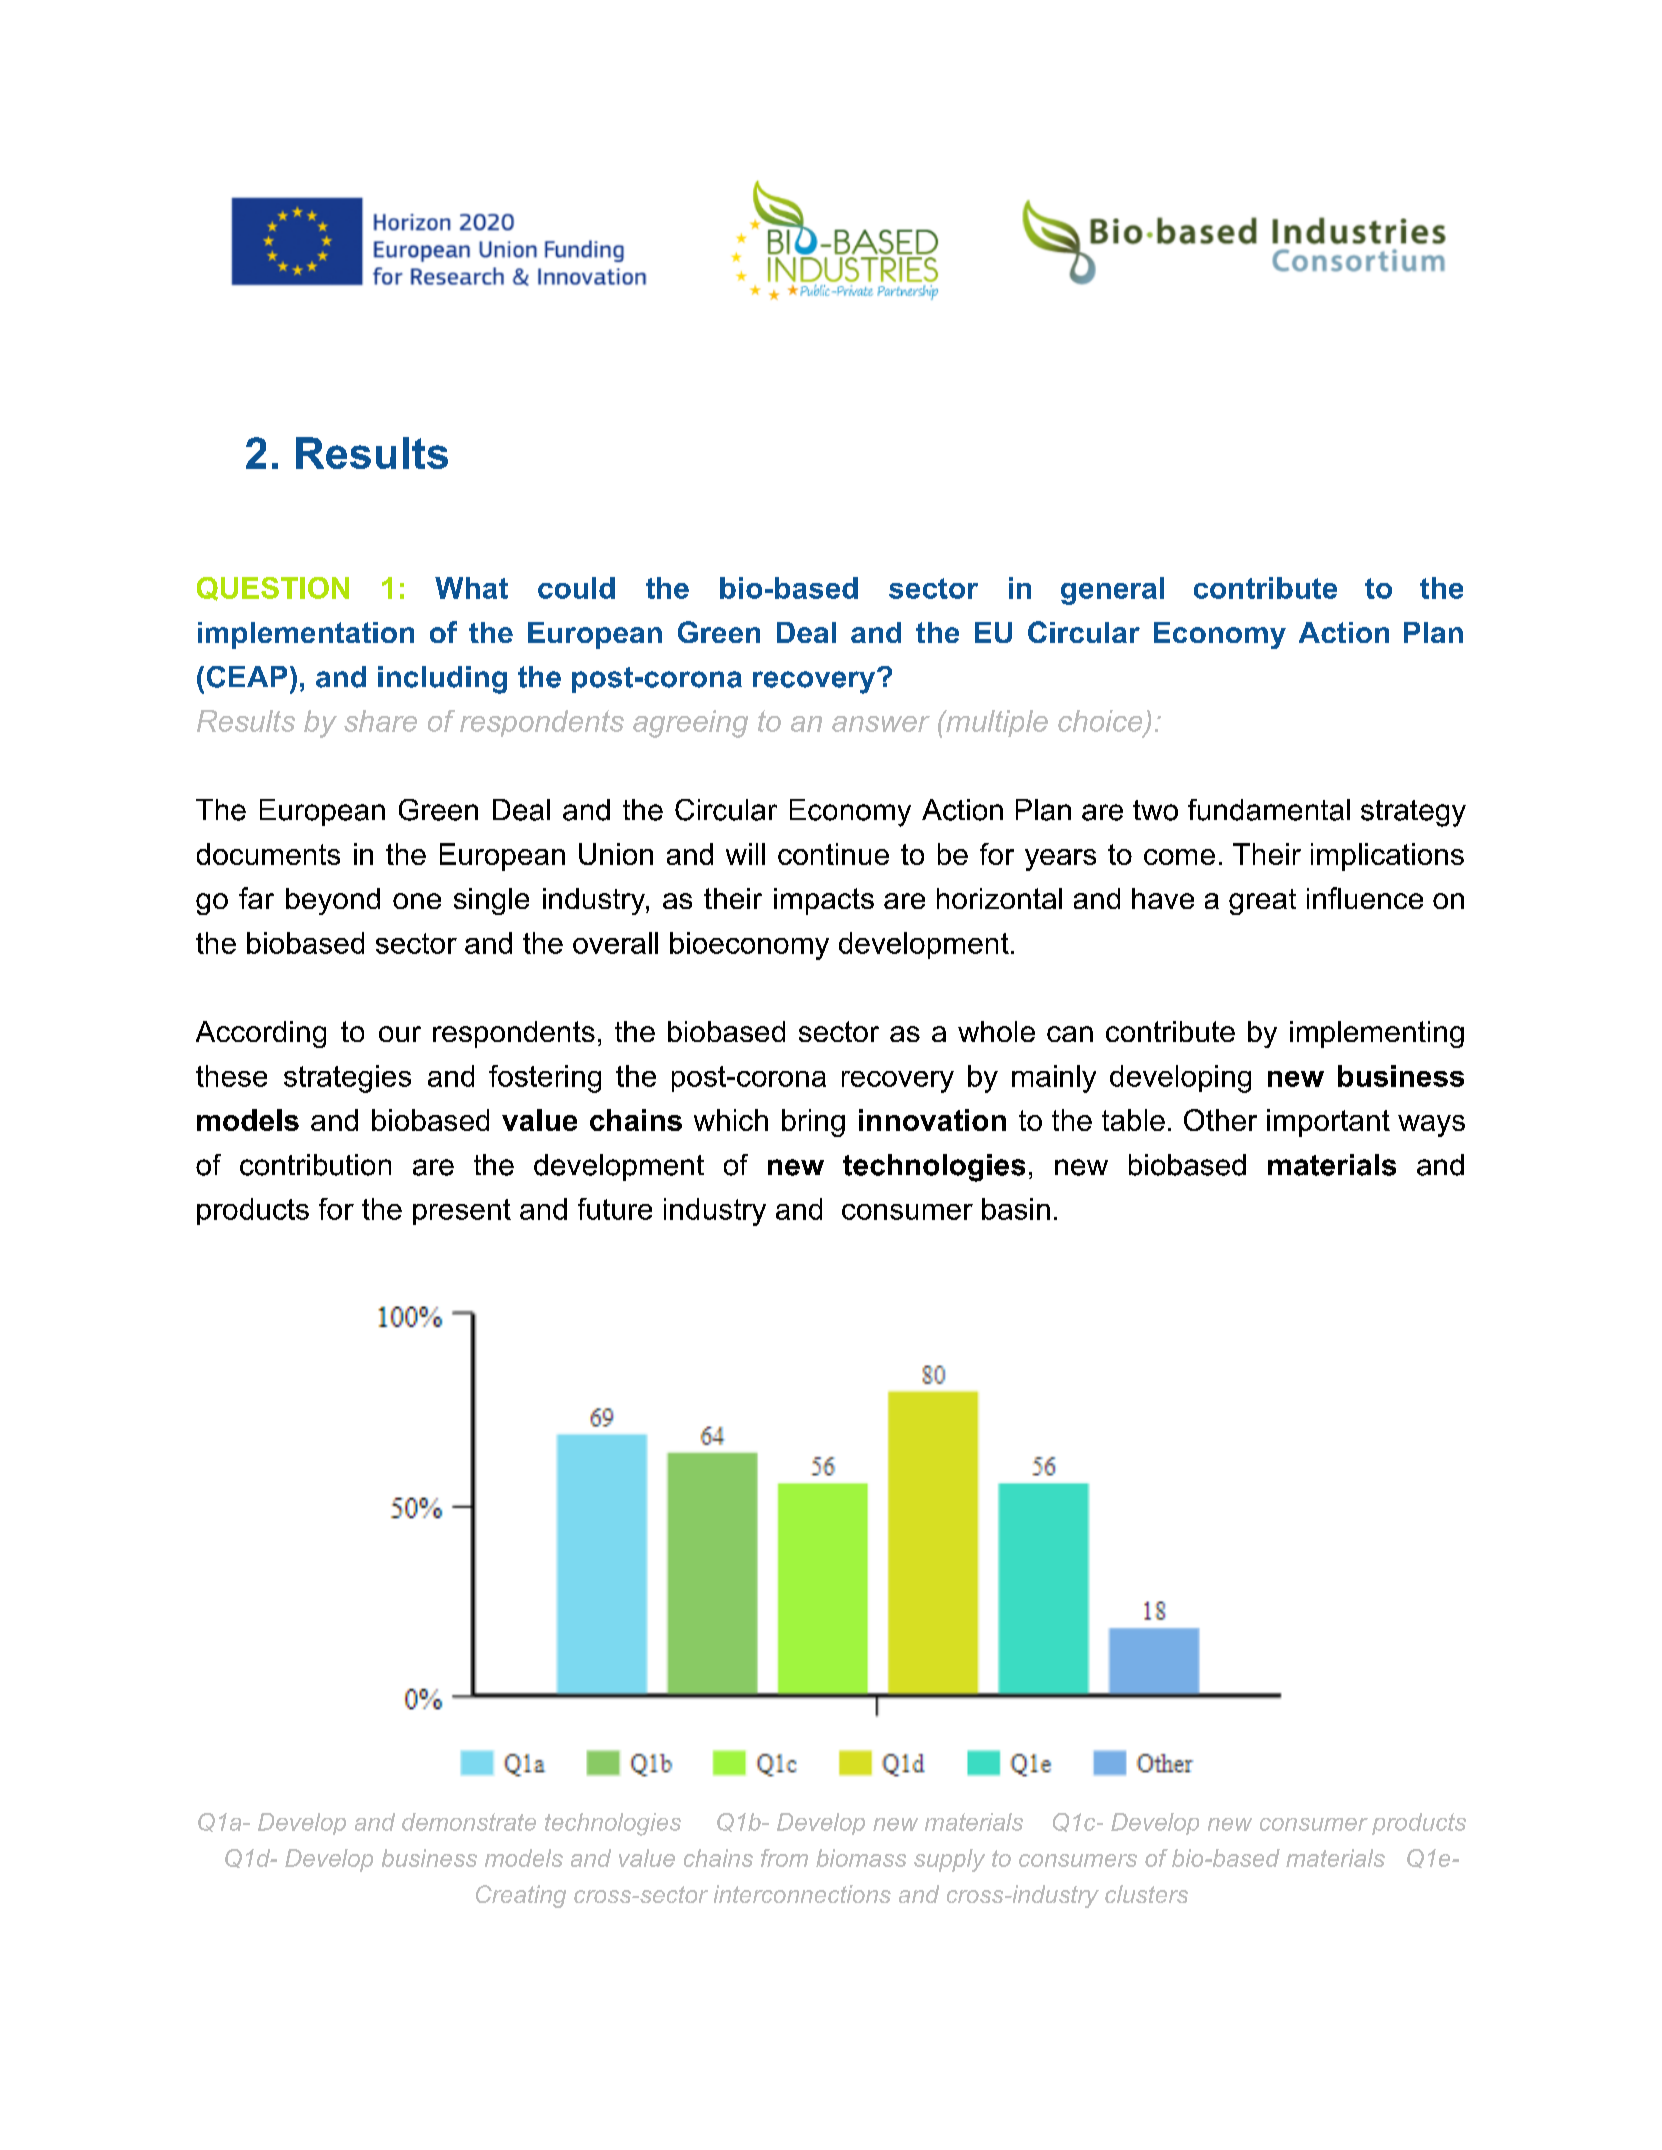 This page has width=1662, height=2150. What do you see at coordinates (462, 1212) in the page?
I see `present` at bounding box center [462, 1212].
